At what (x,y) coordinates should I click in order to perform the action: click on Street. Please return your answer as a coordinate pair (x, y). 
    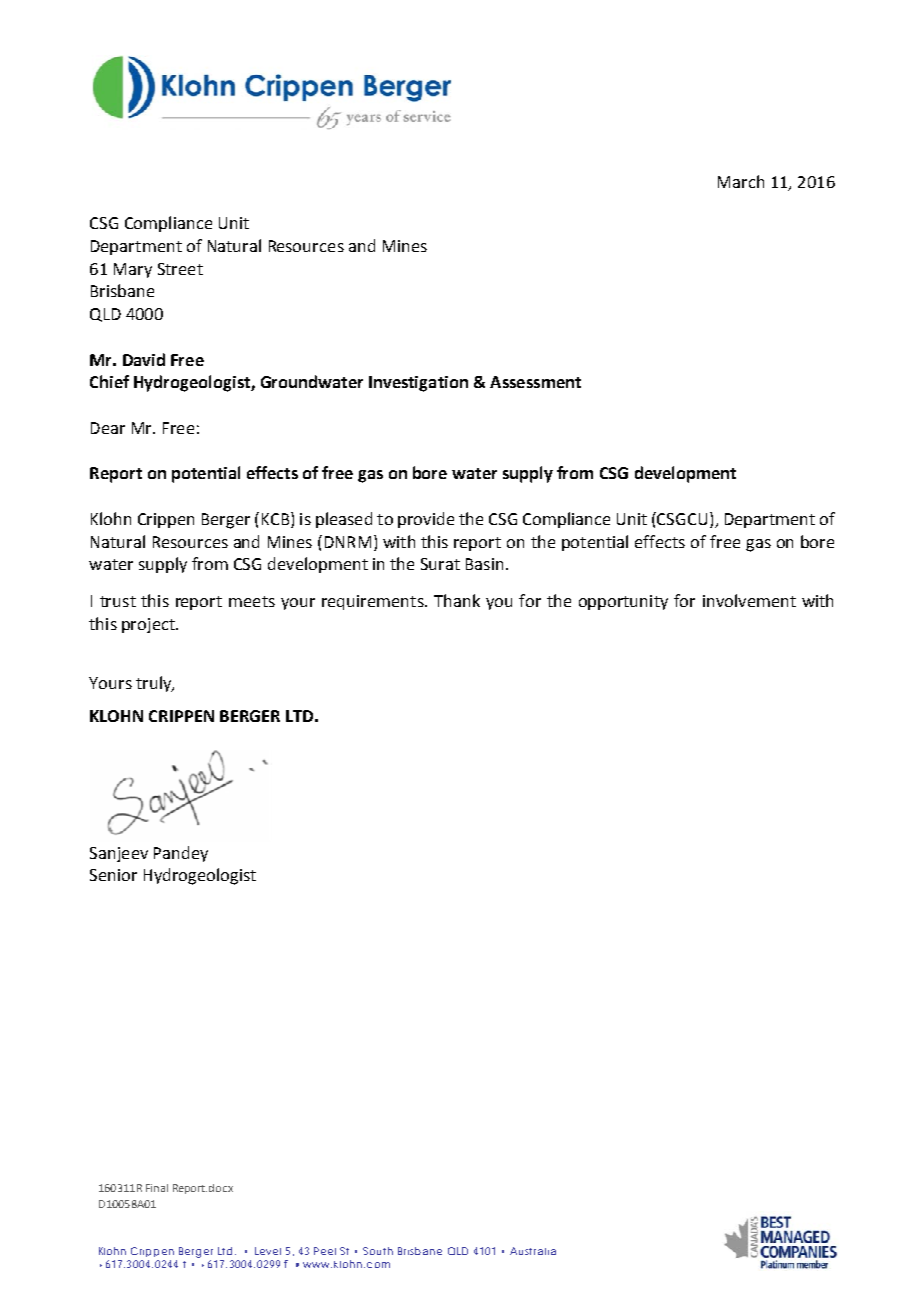
    Looking at the image, I should click on (180, 269).
